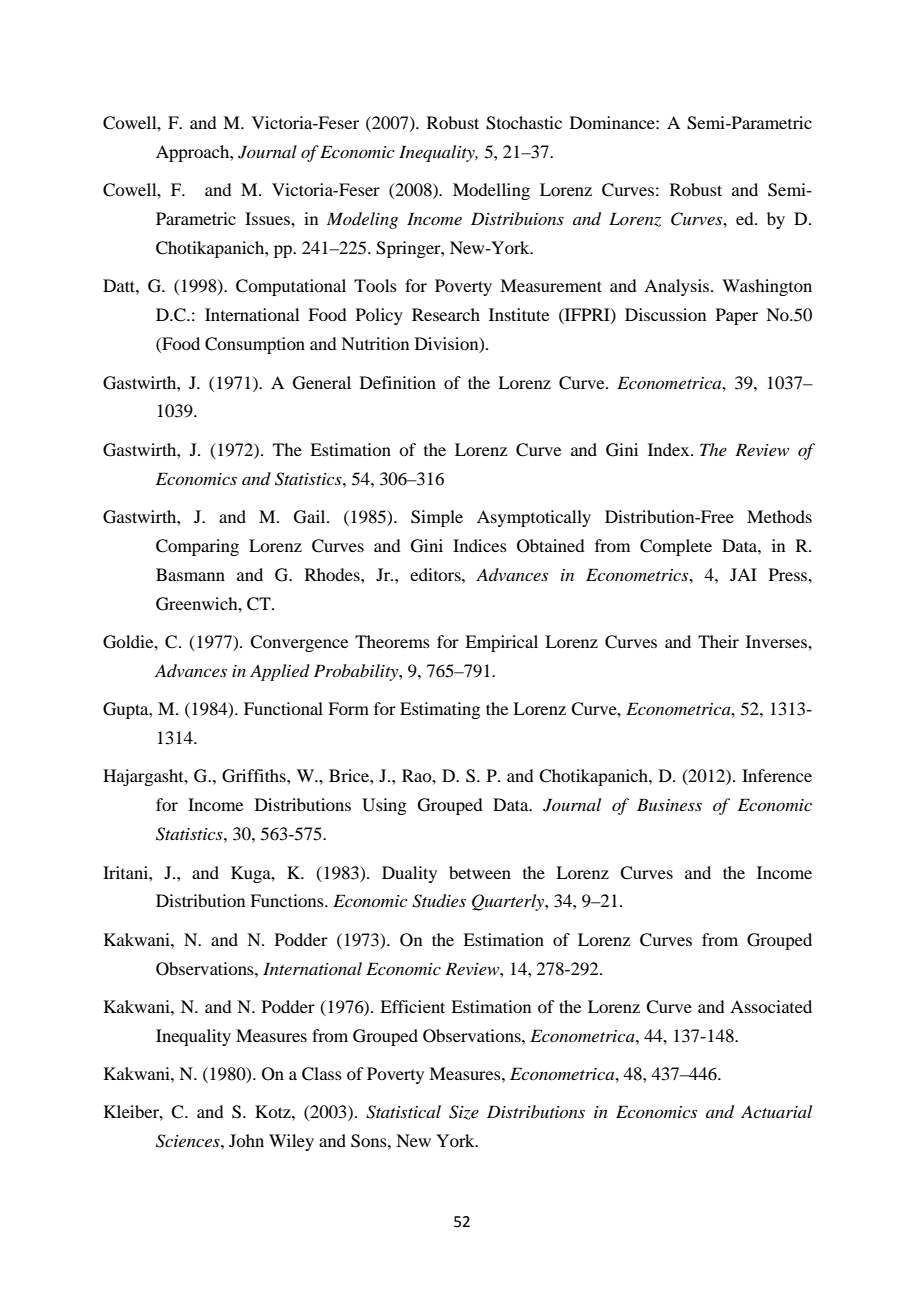 This image has width=924, height=1308. What do you see at coordinates (501, 643) in the image?
I see `Empirical` at bounding box center [501, 643].
